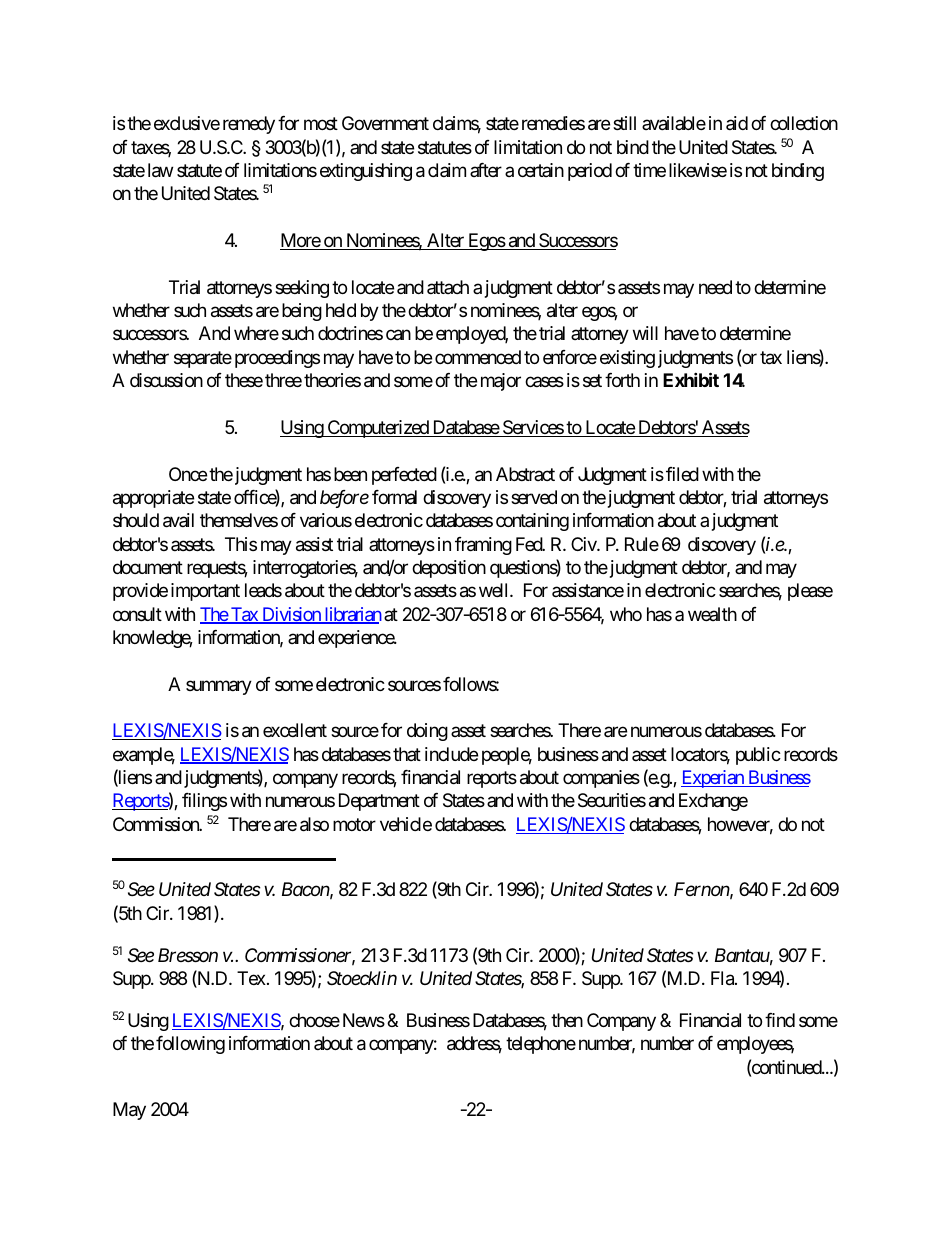  What do you see at coordinates (713, 779) in the screenshot?
I see `Experian` at bounding box center [713, 779].
